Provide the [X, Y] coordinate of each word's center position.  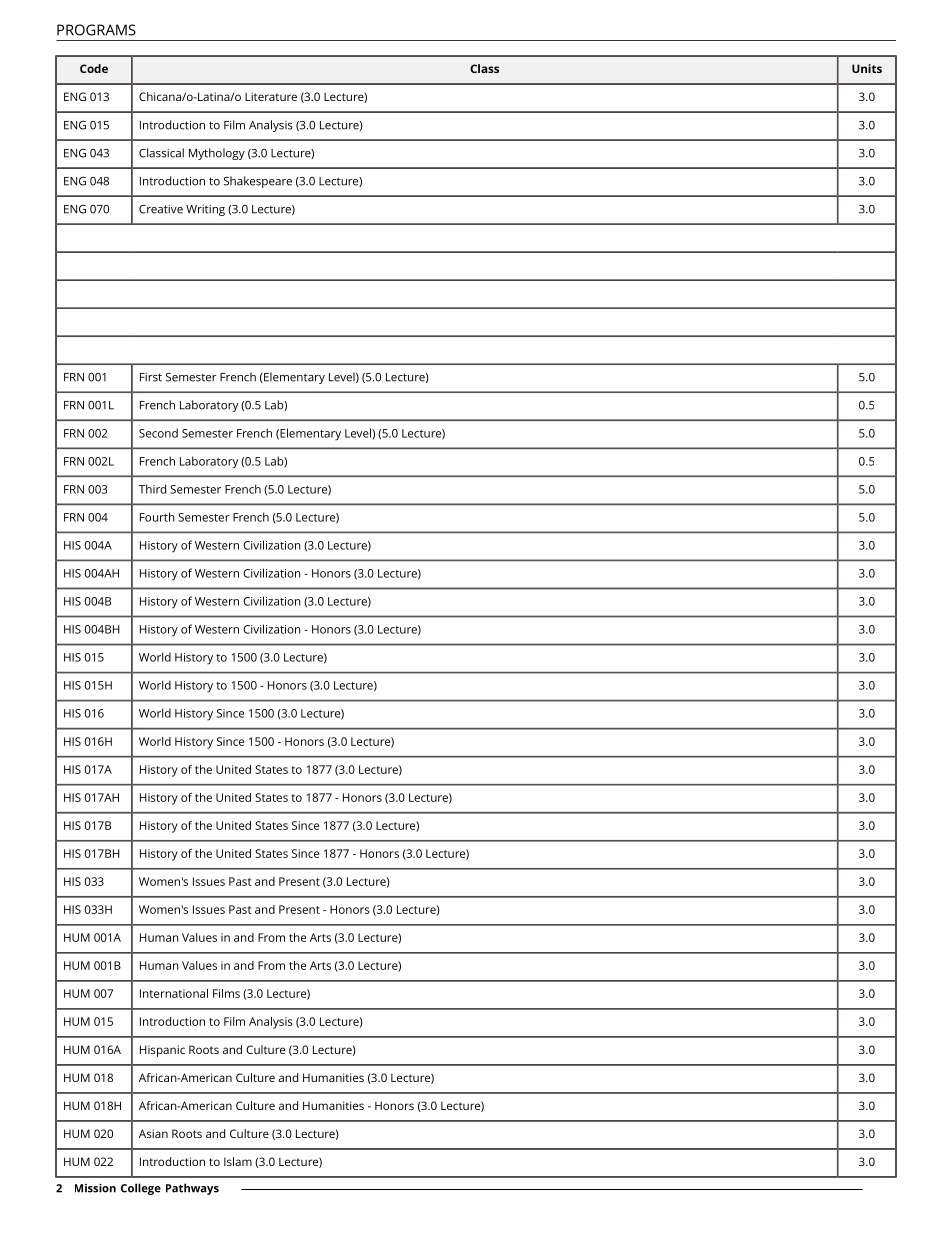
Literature [271, 96]
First [151, 377]
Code [94, 68]
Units [867, 68]
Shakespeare [258, 182]
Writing [205, 210]
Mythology [217, 154]
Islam [238, 1161]
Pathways [192, 1189]
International [174, 993]
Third [152, 489]
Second [158, 433]
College [141, 1189]
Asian [153, 1133]
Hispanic [162, 1051]
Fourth [157, 517]
